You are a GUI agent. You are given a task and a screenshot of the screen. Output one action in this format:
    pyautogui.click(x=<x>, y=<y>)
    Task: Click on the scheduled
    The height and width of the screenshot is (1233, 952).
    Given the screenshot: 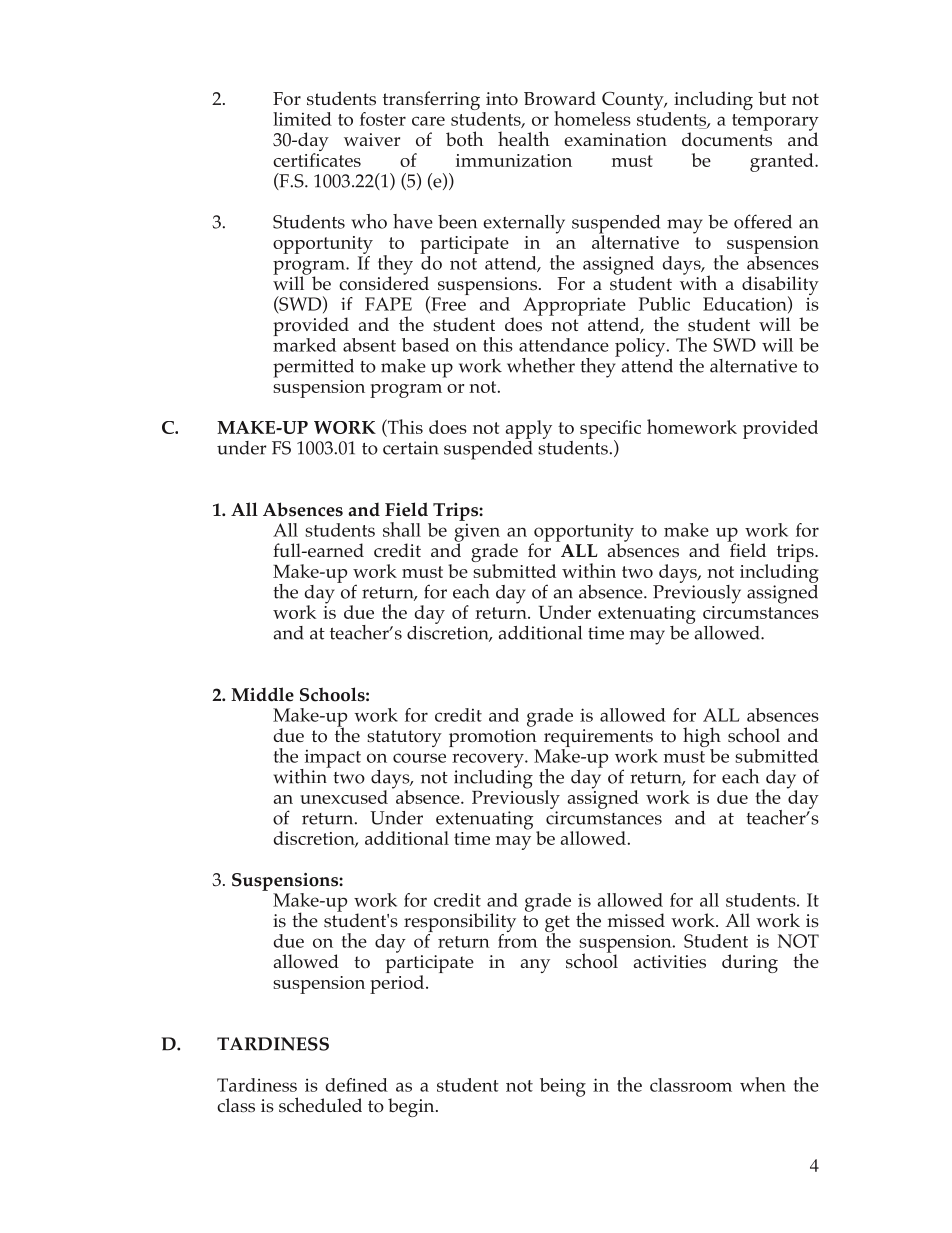 What is the action you would take?
    pyautogui.click(x=320, y=1105)
